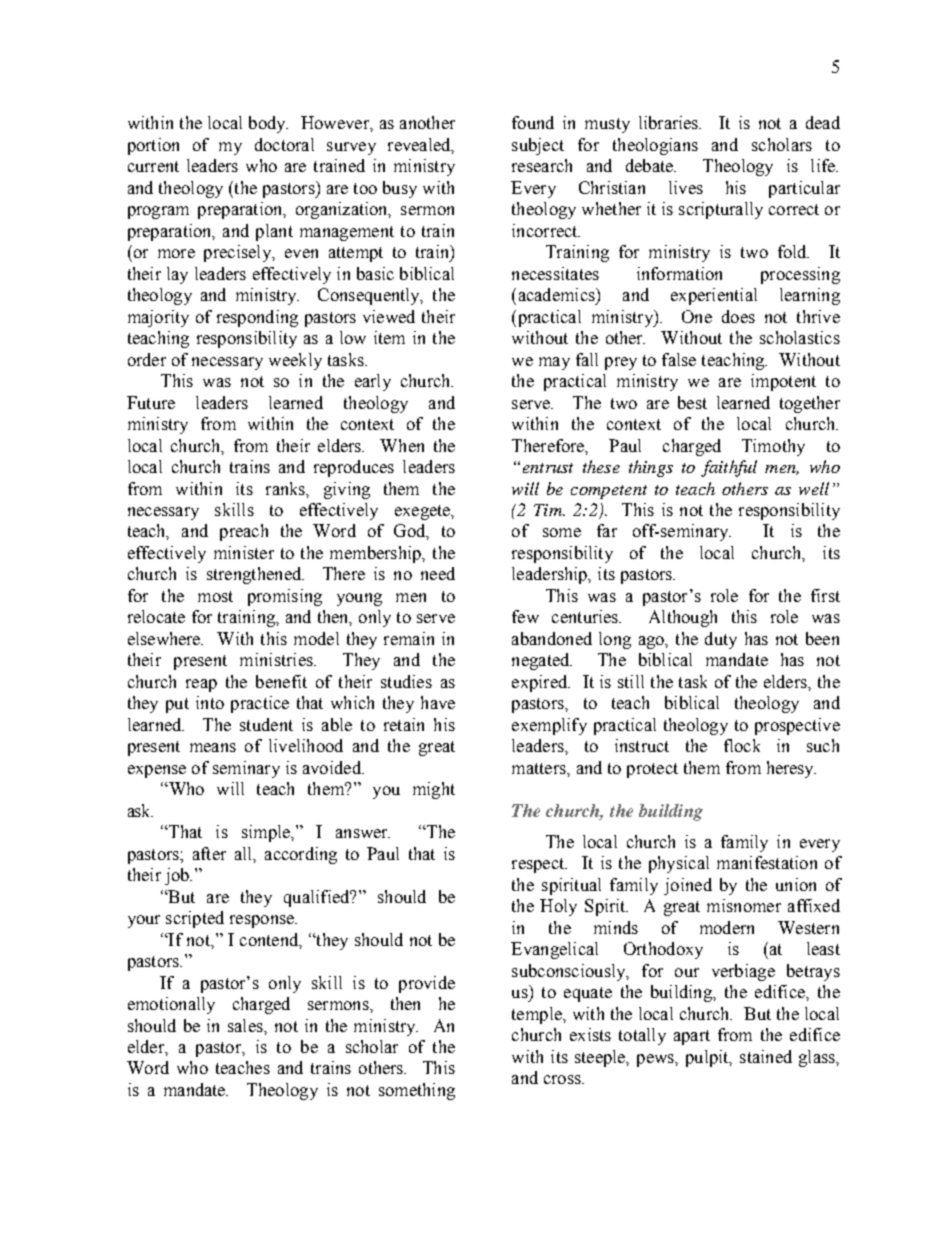  What do you see at coordinates (686, 187) in the screenshot?
I see `lives` at bounding box center [686, 187].
